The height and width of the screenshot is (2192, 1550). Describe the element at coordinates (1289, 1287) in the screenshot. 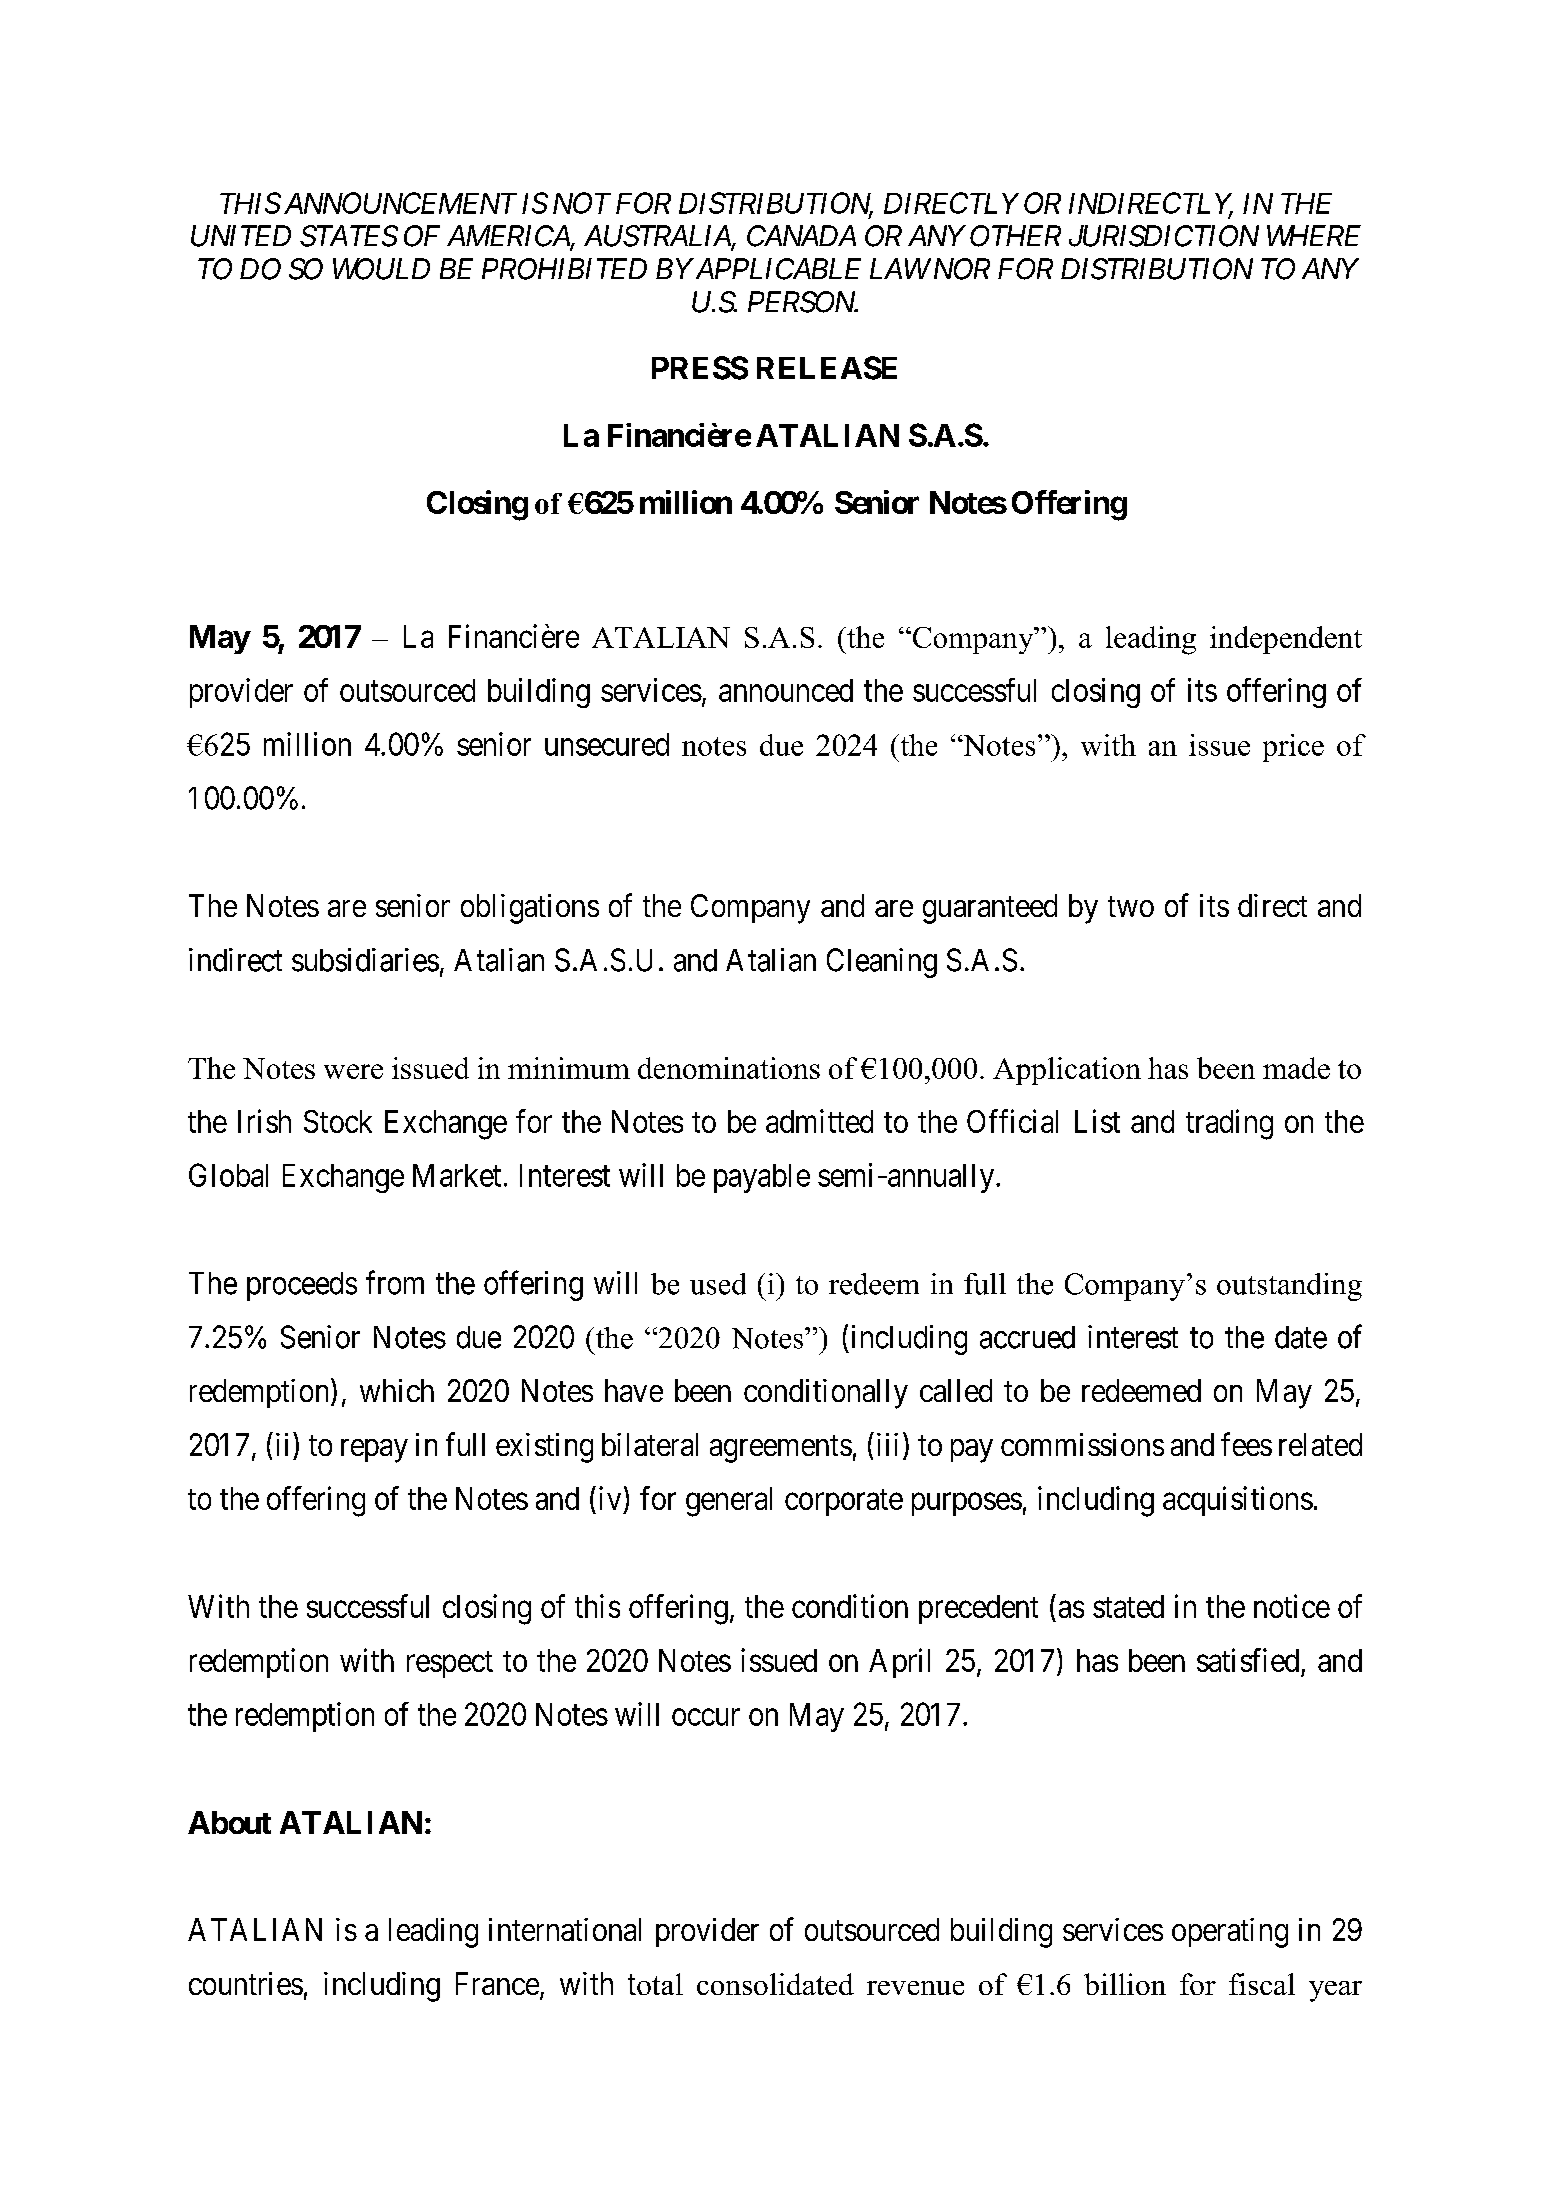

I see `outstanding` at that location.
